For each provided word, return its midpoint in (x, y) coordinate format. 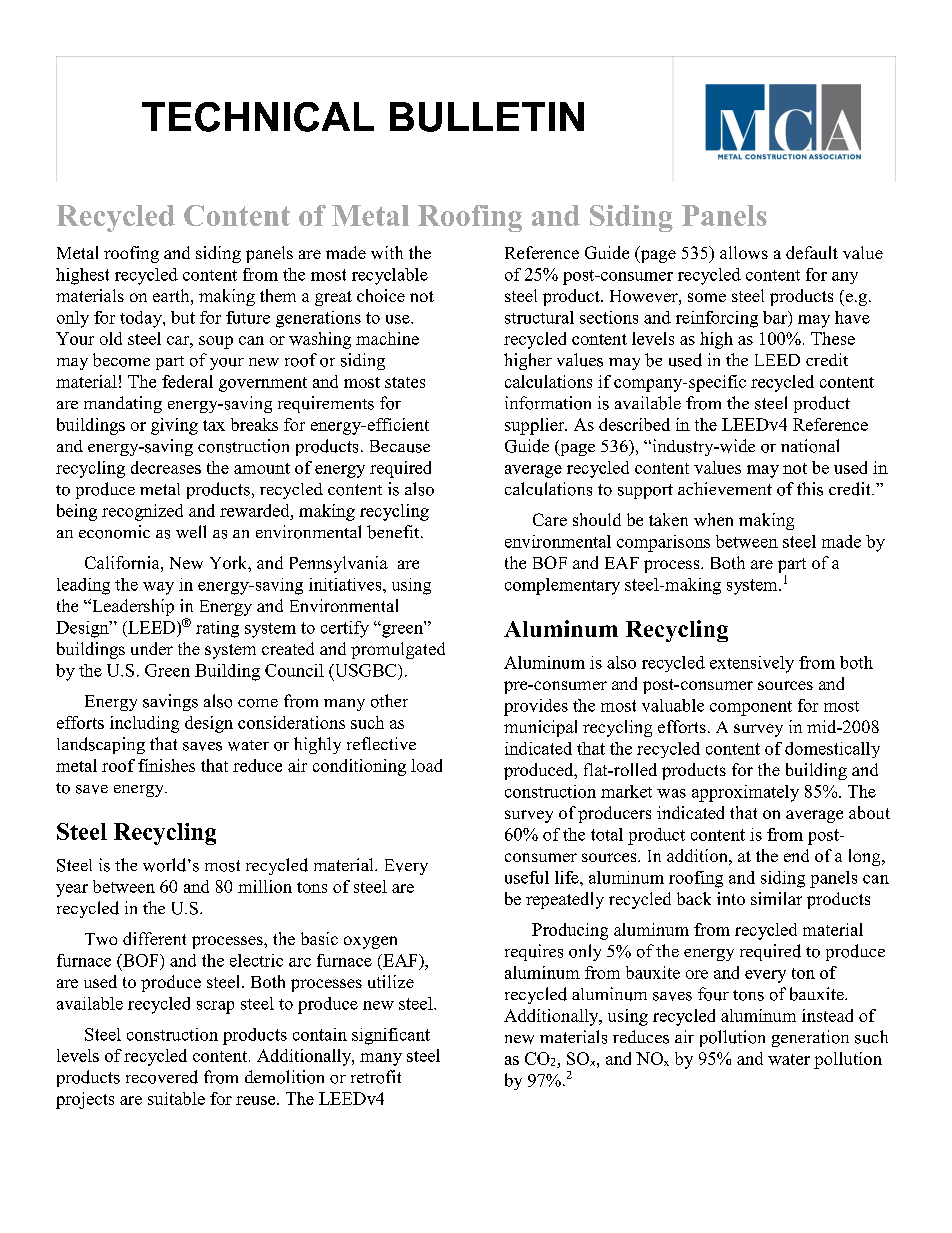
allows (744, 252)
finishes (166, 765)
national (810, 446)
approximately (745, 793)
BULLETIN (487, 117)
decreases (166, 467)
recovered (162, 1077)
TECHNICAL (258, 117)
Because (400, 446)
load (426, 765)
